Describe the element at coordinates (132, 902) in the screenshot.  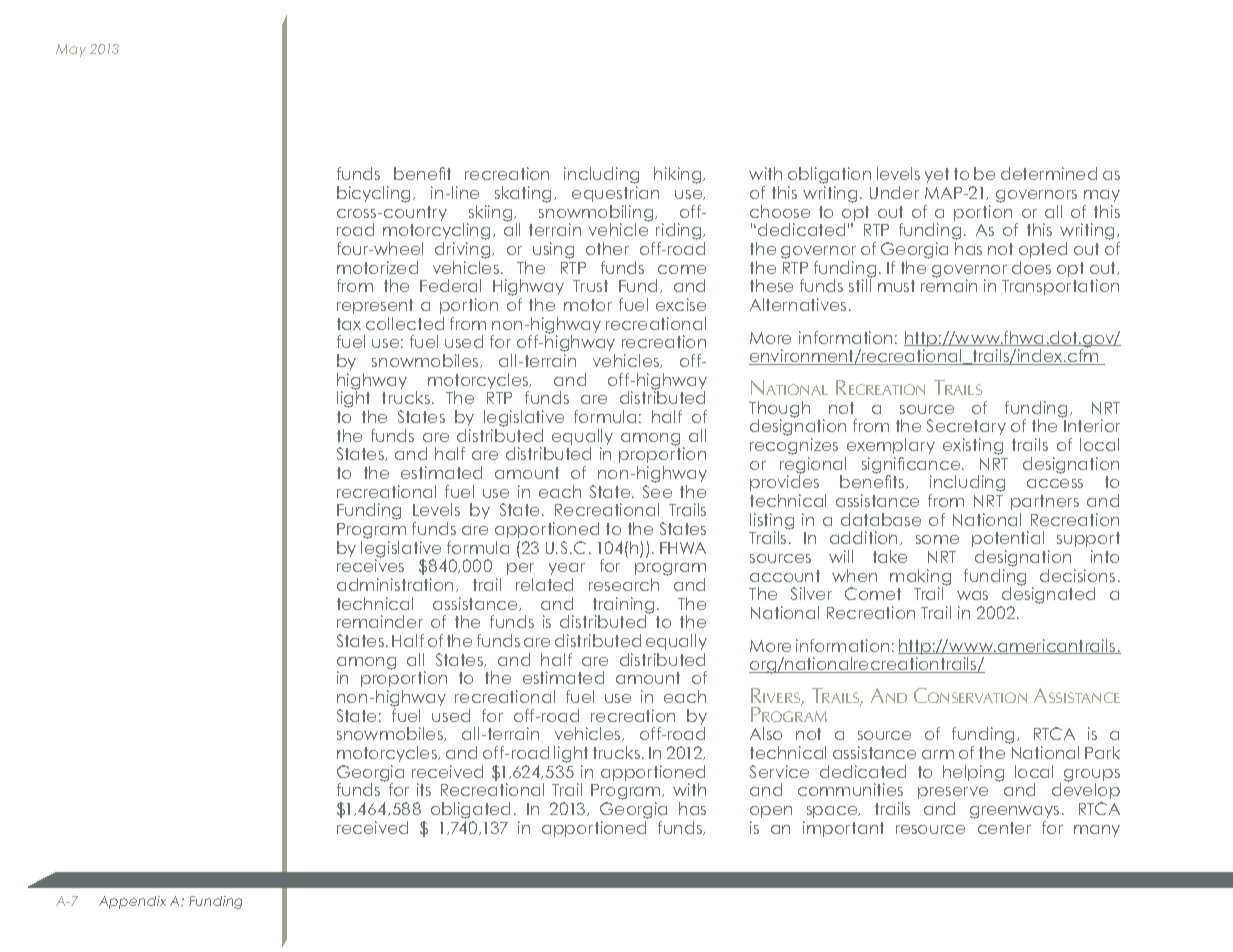
I see `Appendix` at that location.
